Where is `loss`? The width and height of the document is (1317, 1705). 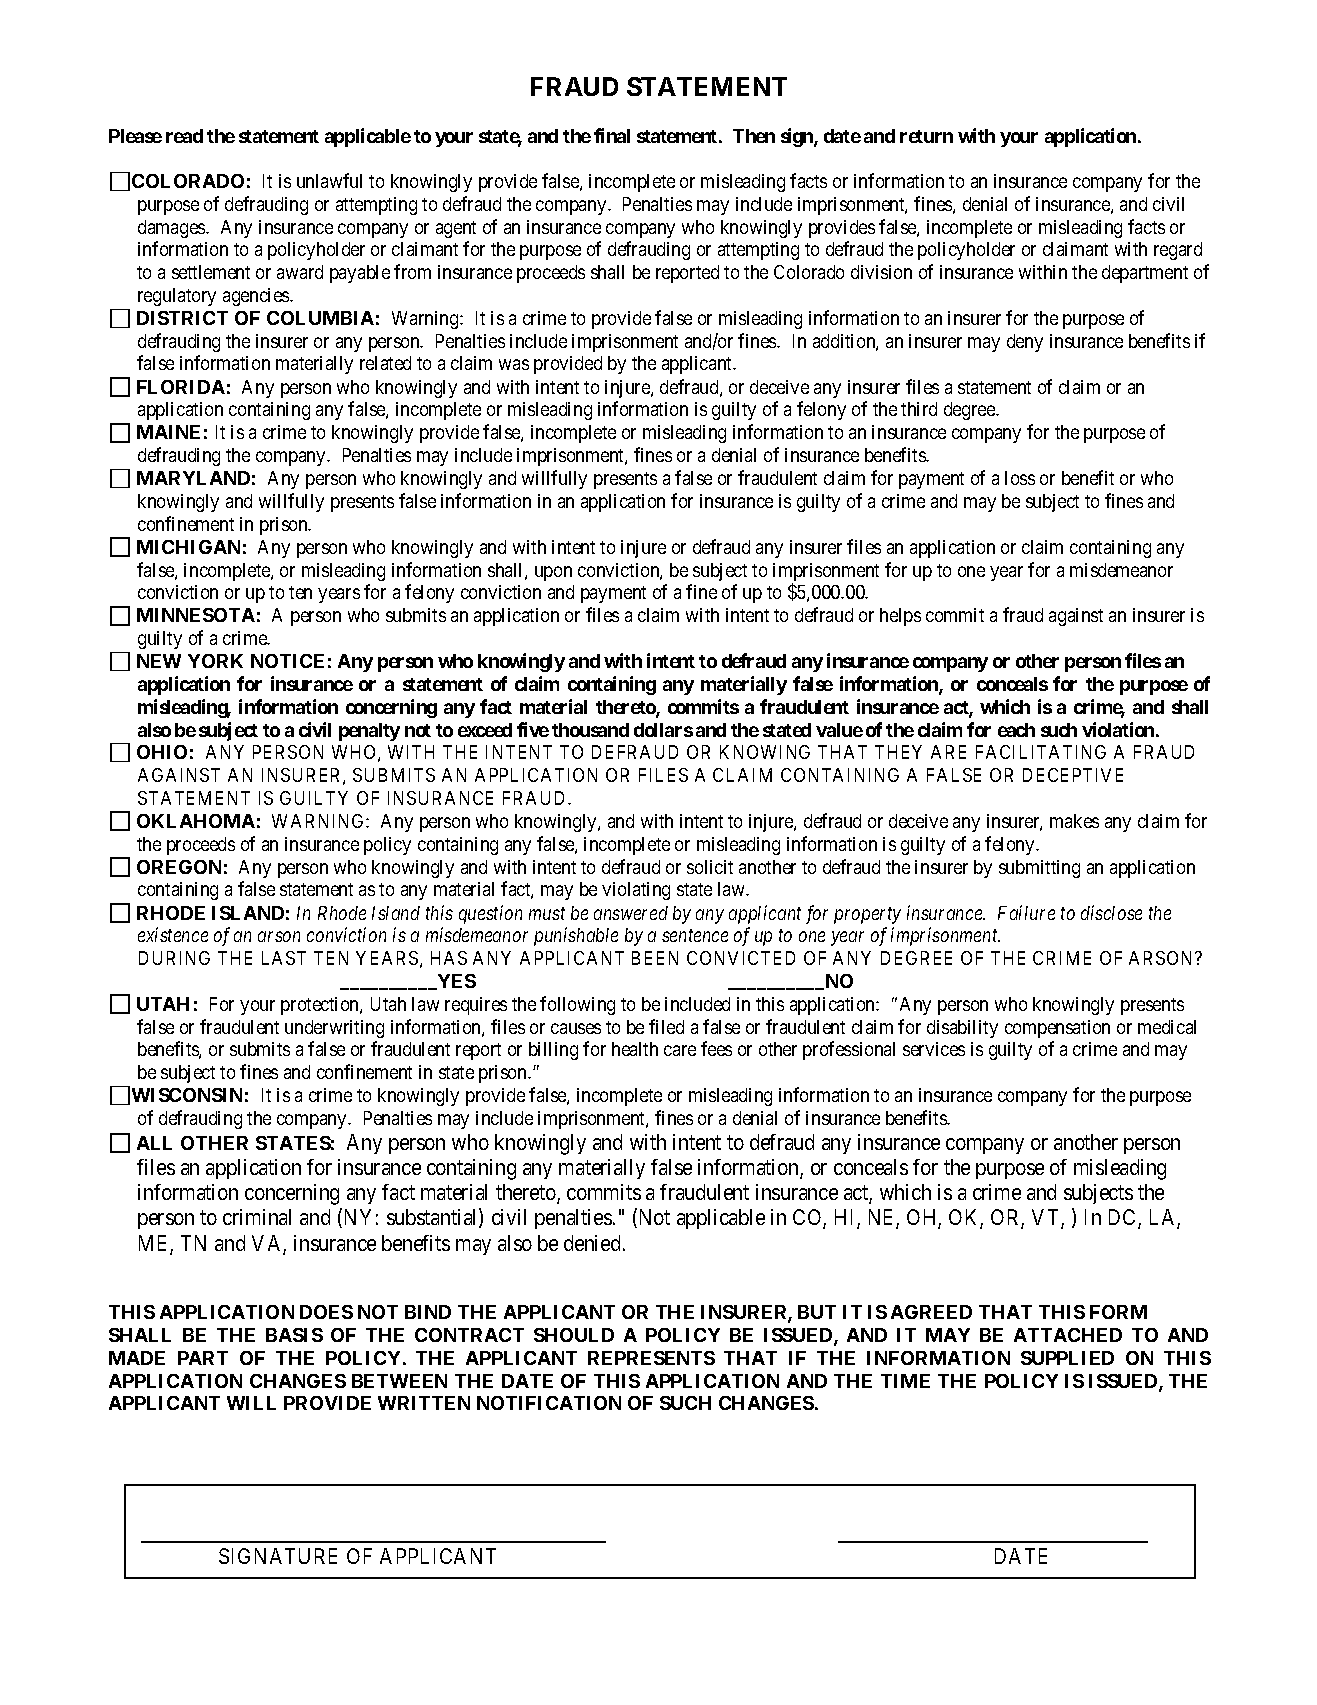
loss is located at coordinates (1020, 478).
